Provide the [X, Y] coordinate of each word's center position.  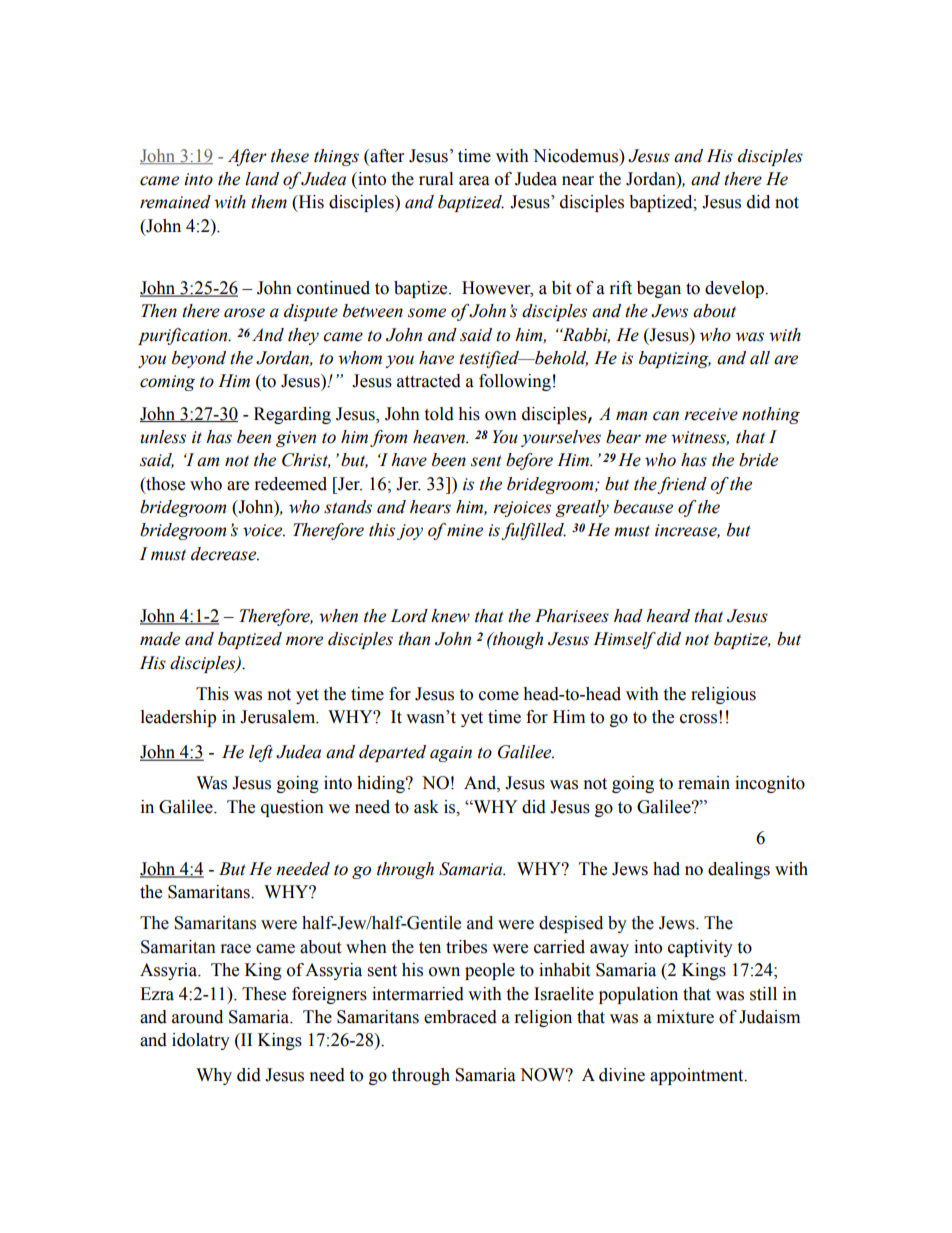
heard [668, 616]
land [262, 179]
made [160, 639]
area [474, 181]
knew [450, 616]
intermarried [418, 994]
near [578, 181]
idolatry [201, 1041]
